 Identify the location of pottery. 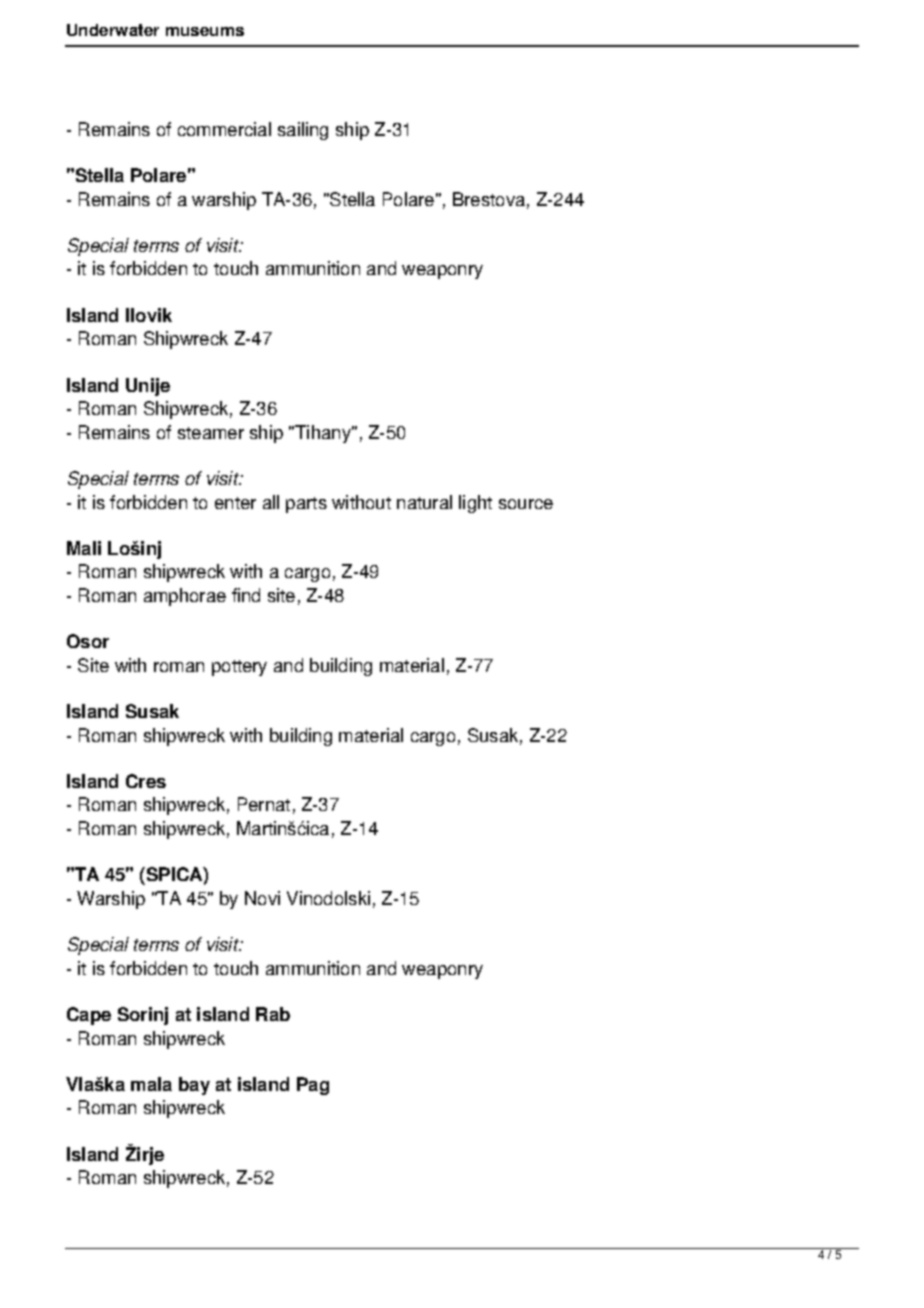
(239, 668).
